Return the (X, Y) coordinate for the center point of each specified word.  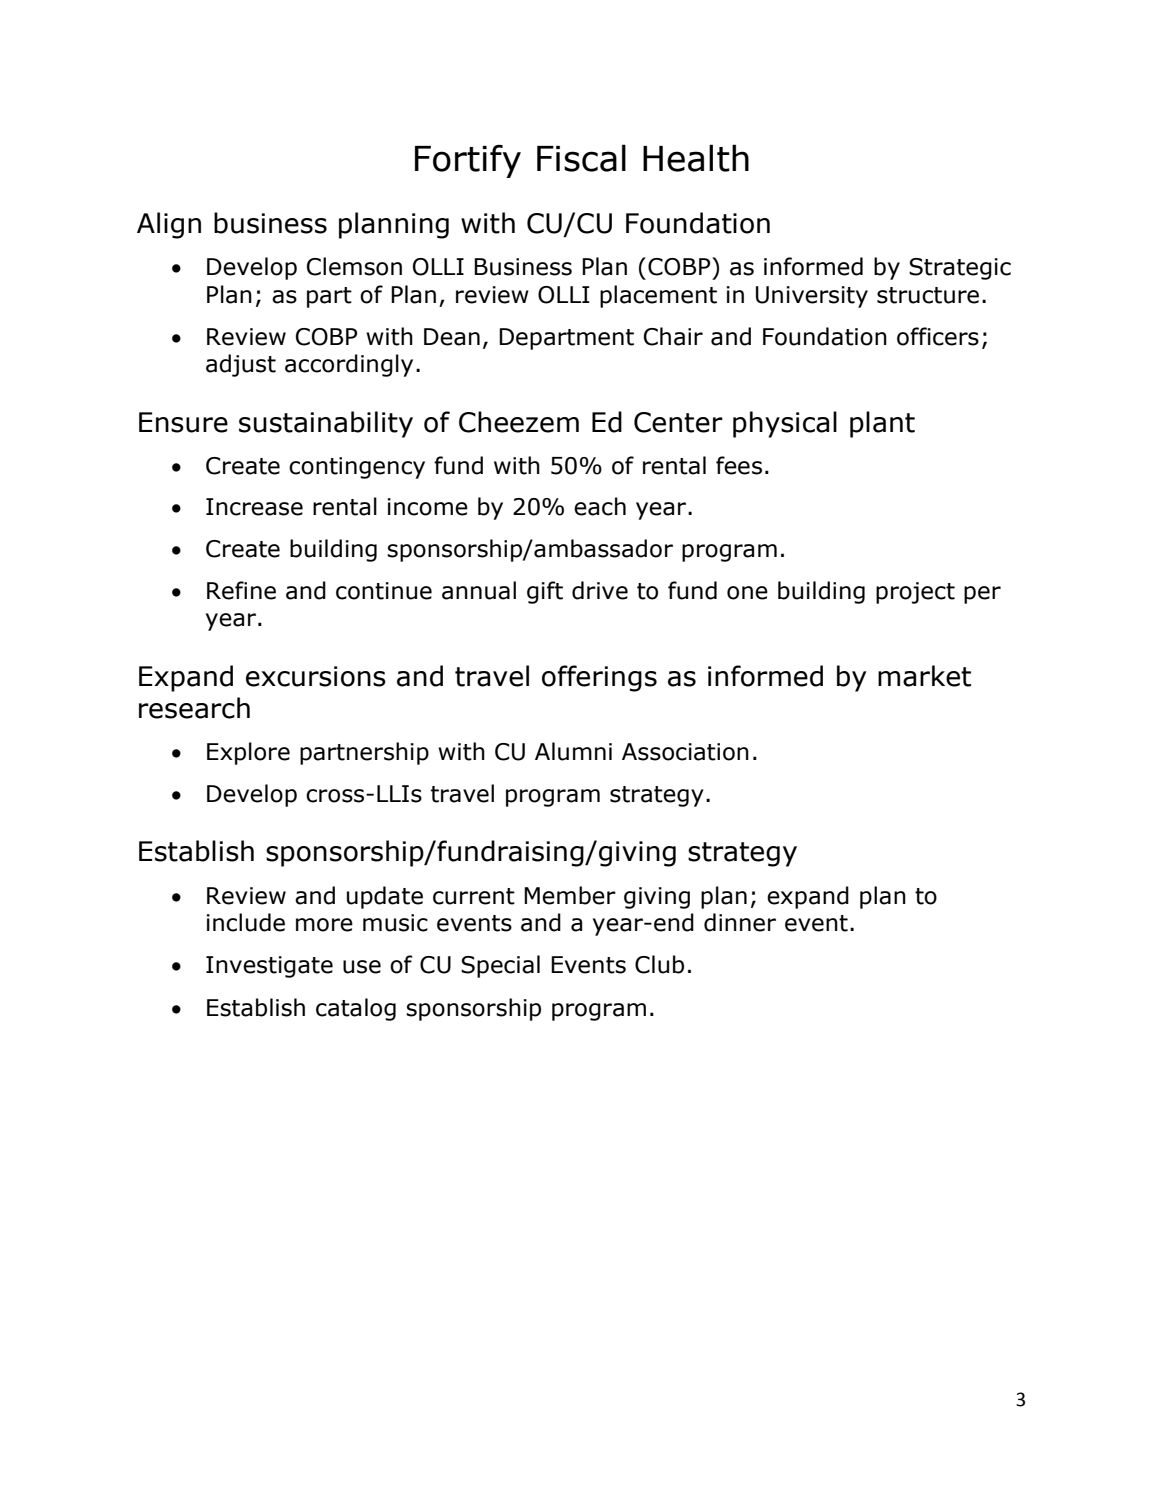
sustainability (326, 424)
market (924, 676)
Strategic (960, 269)
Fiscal (581, 158)
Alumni (573, 751)
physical (785, 424)
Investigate (269, 967)
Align (169, 225)
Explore (248, 753)
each (600, 506)
